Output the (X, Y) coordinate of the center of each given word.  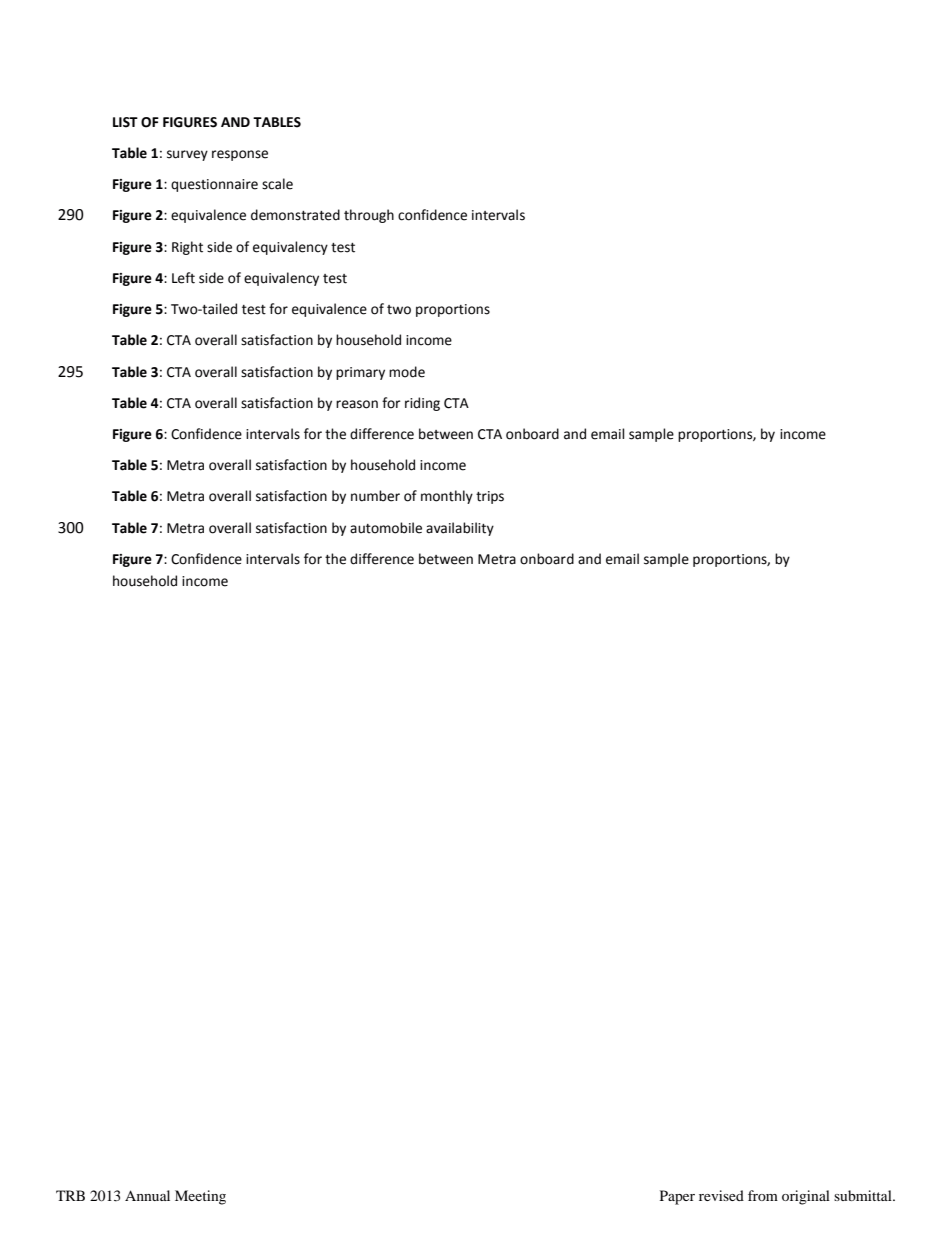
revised (721, 1195)
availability (460, 529)
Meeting (200, 1197)
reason (357, 404)
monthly (447, 497)
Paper (677, 1197)
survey (187, 155)
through (369, 216)
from (763, 1195)
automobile (386, 528)
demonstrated (295, 215)
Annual (147, 1195)
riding (422, 404)
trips (490, 497)
